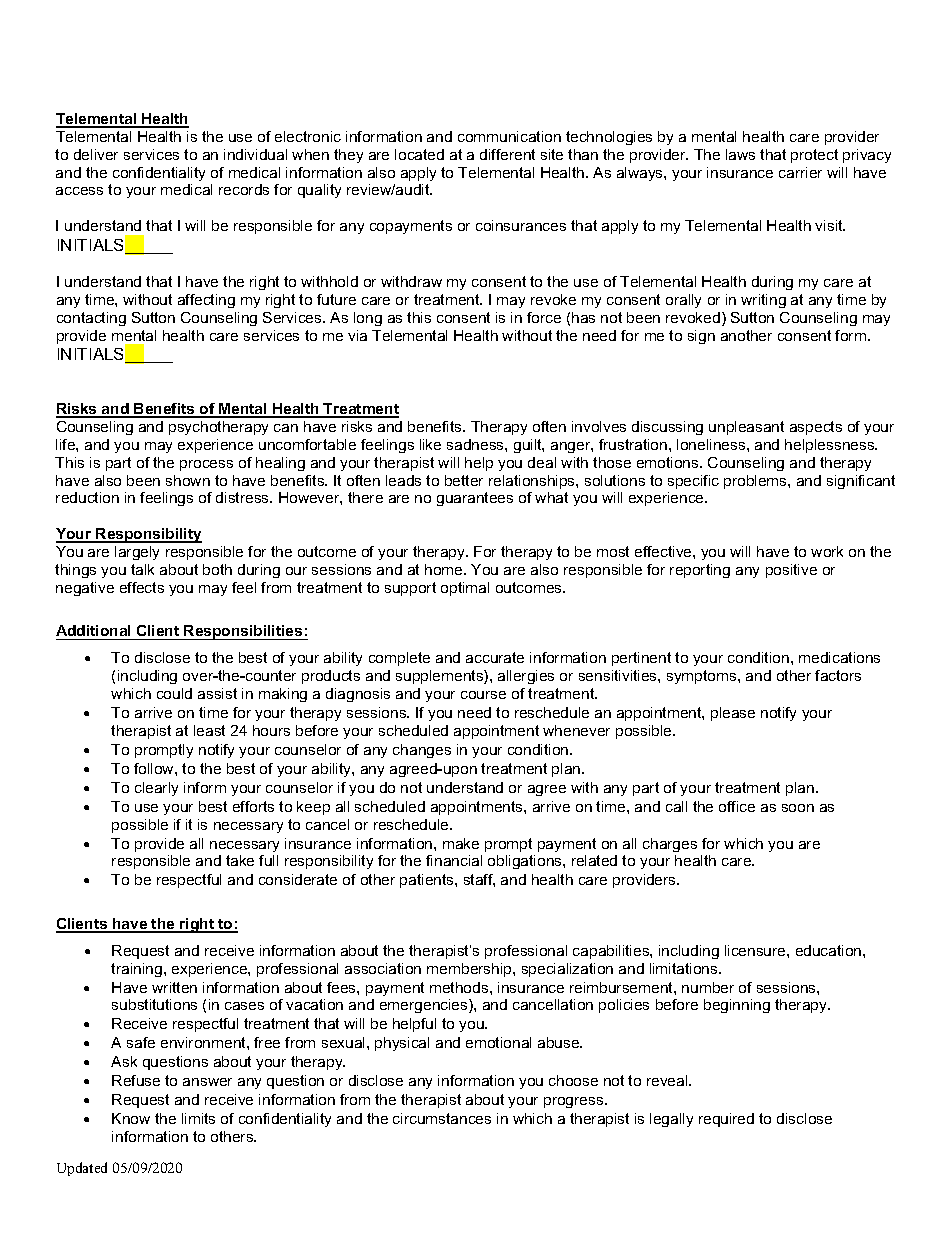  I want to click on circumstances, so click(442, 1118).
